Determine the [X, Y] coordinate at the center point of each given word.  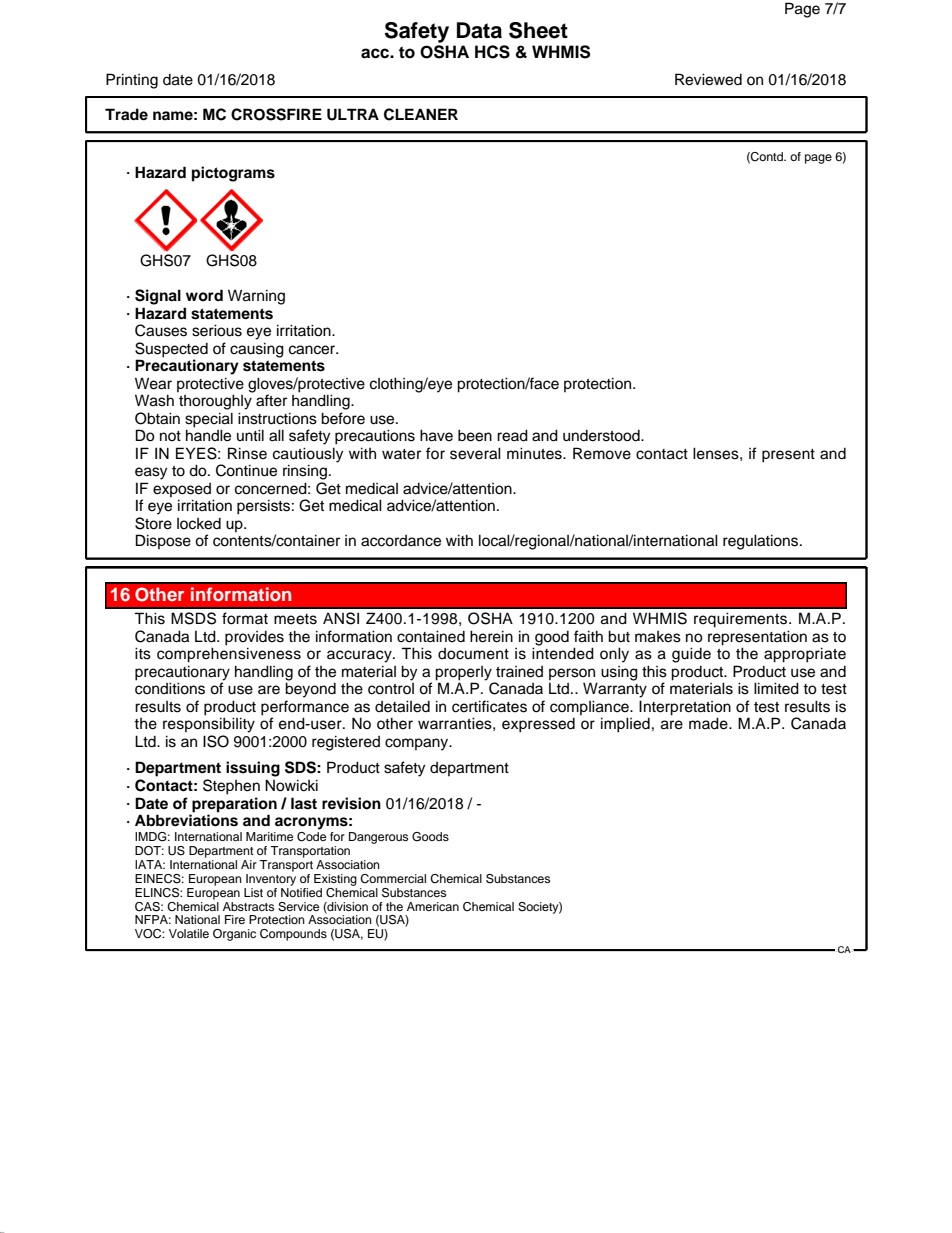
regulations [762, 542]
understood [602, 436]
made [709, 723]
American [433, 906]
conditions [170, 688]
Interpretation [685, 708]
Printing [132, 81]
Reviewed [708, 79]
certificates [489, 706]
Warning [256, 297]
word [204, 295]
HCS [492, 52]
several [475, 453]
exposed [182, 490]
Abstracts [248, 906]
